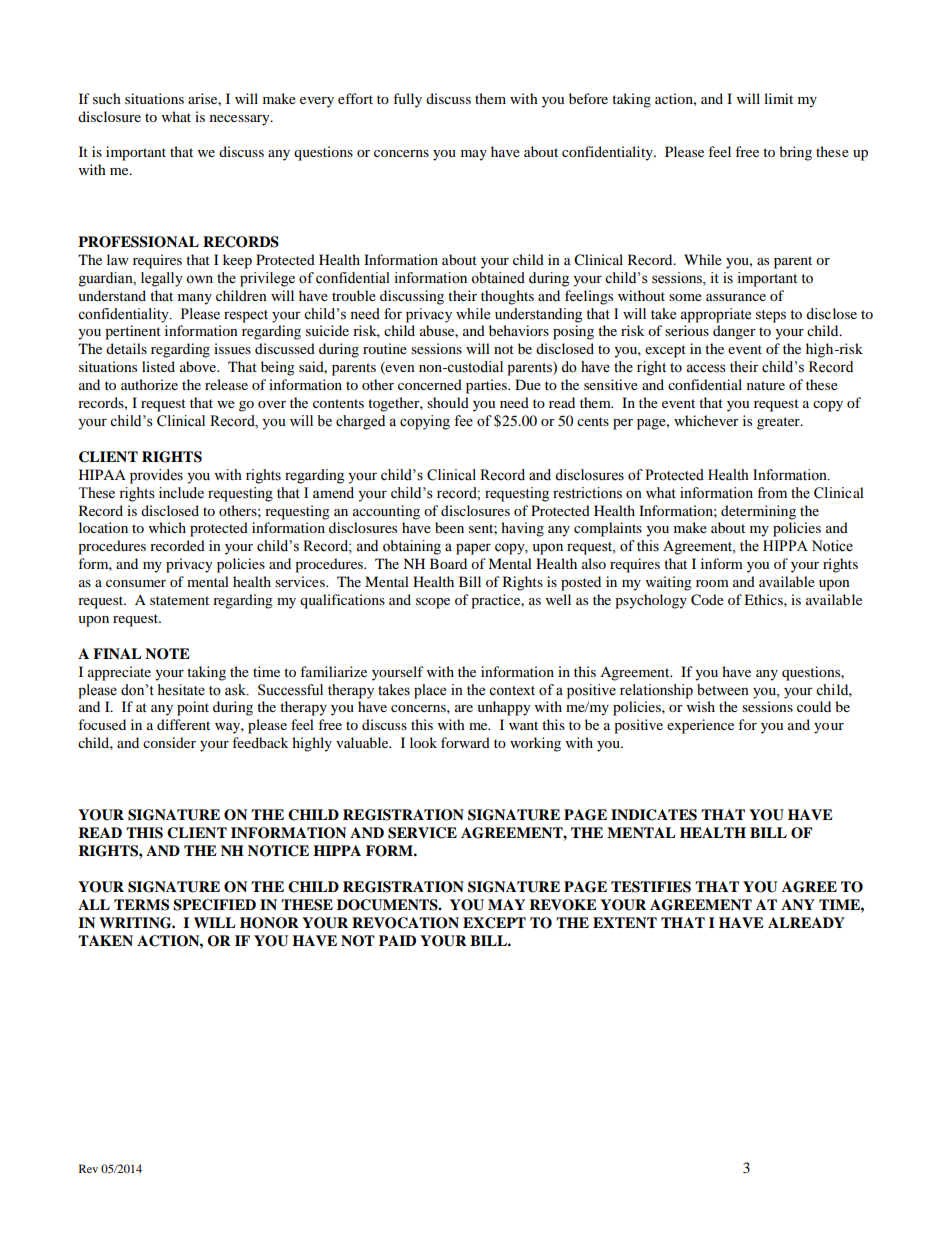 The height and width of the document is (1233, 952). What do you see at coordinates (651, 887) in the document?
I see `TESTIFIES` at bounding box center [651, 887].
